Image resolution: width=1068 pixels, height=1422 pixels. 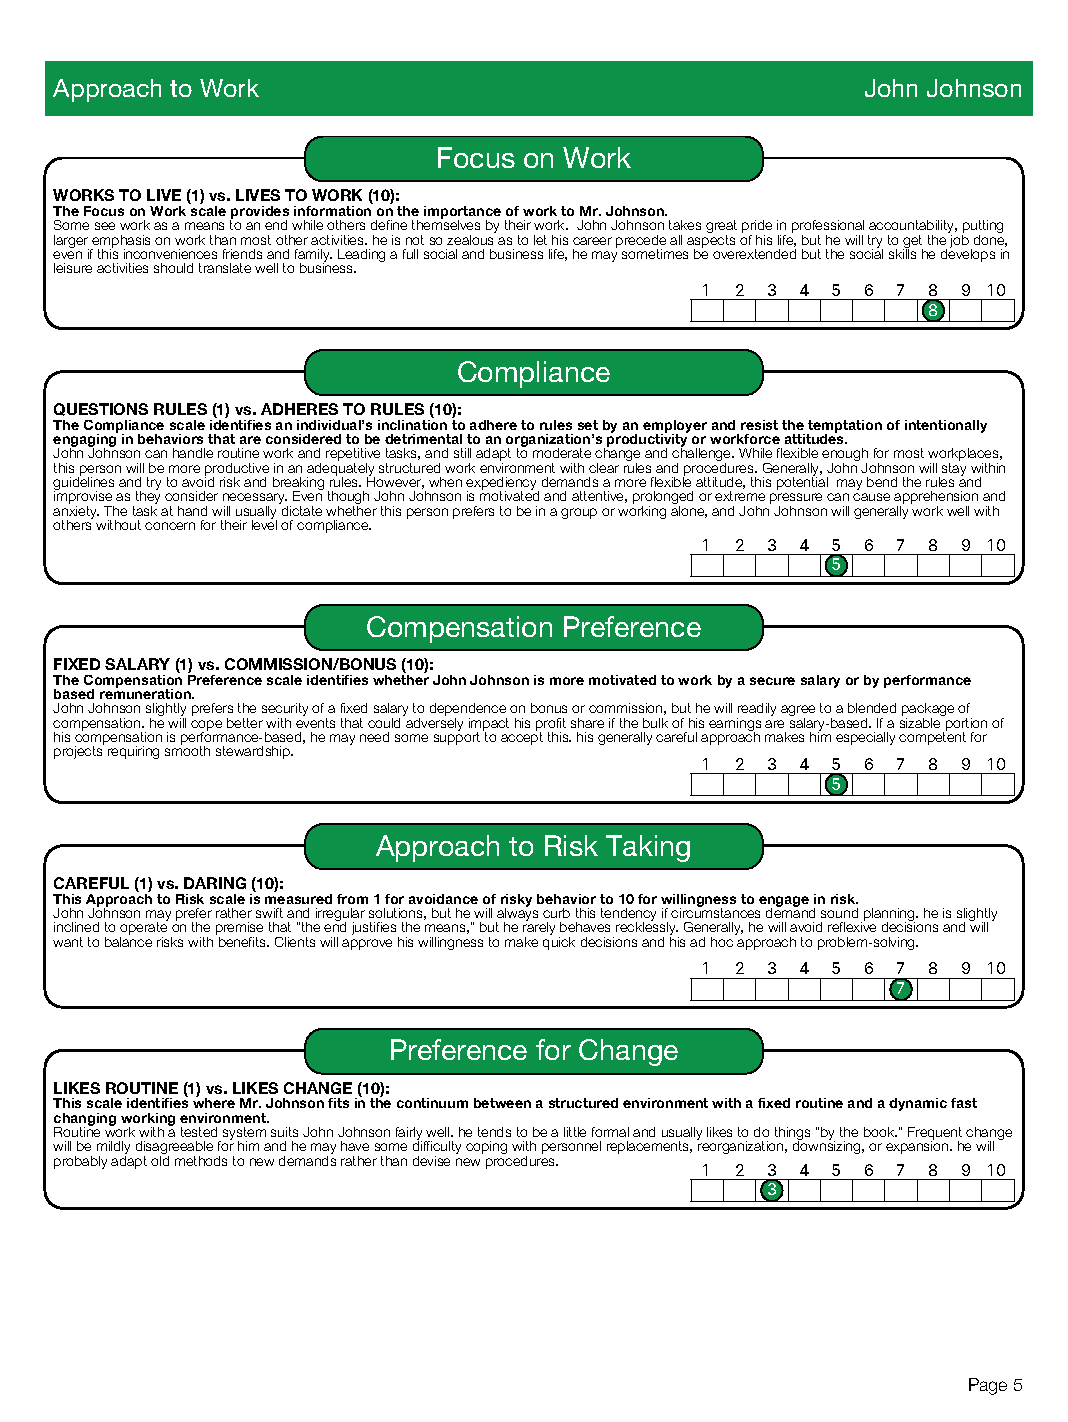 I want to click on methods, so click(x=201, y=1161).
